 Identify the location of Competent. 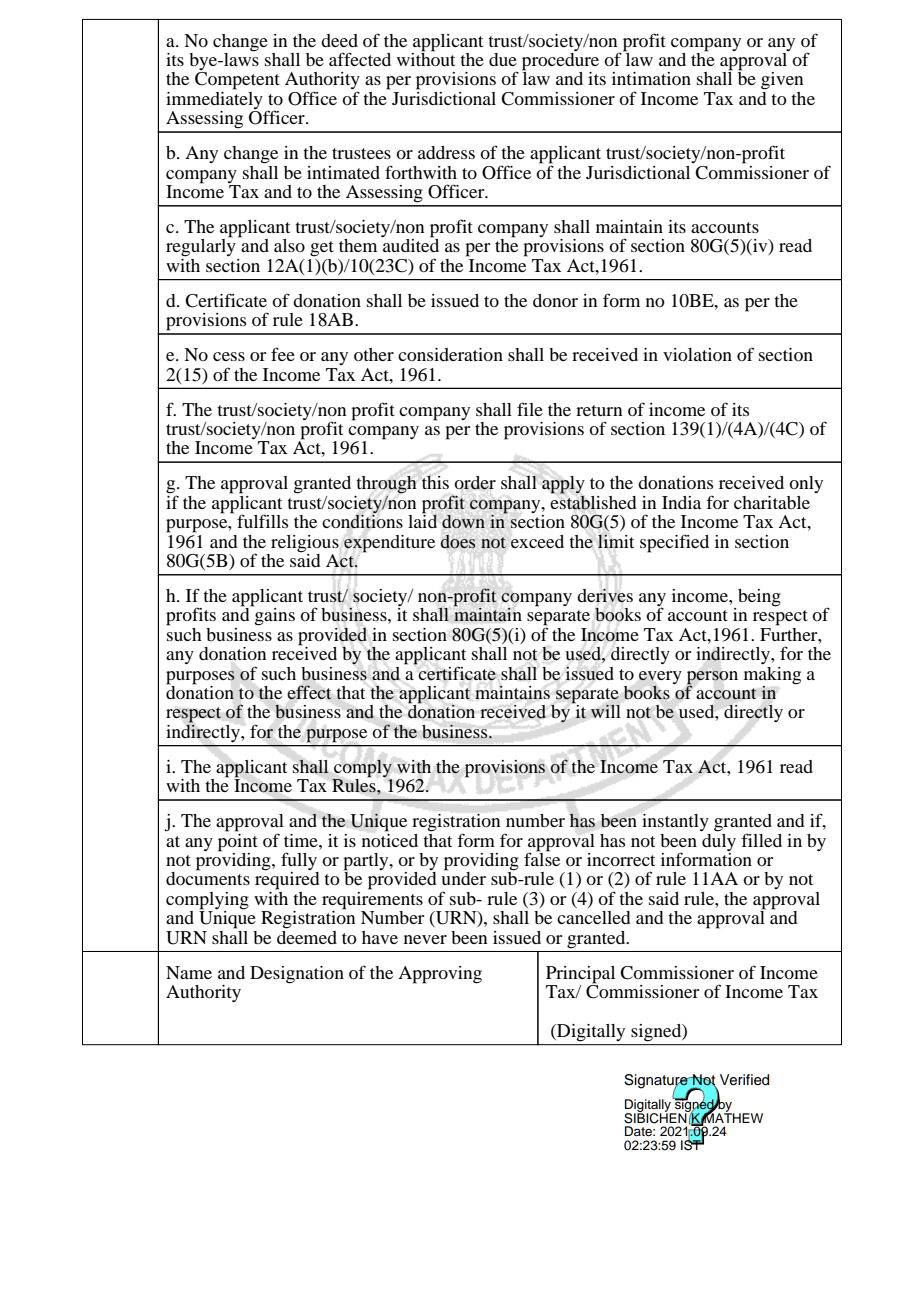
(237, 81).
